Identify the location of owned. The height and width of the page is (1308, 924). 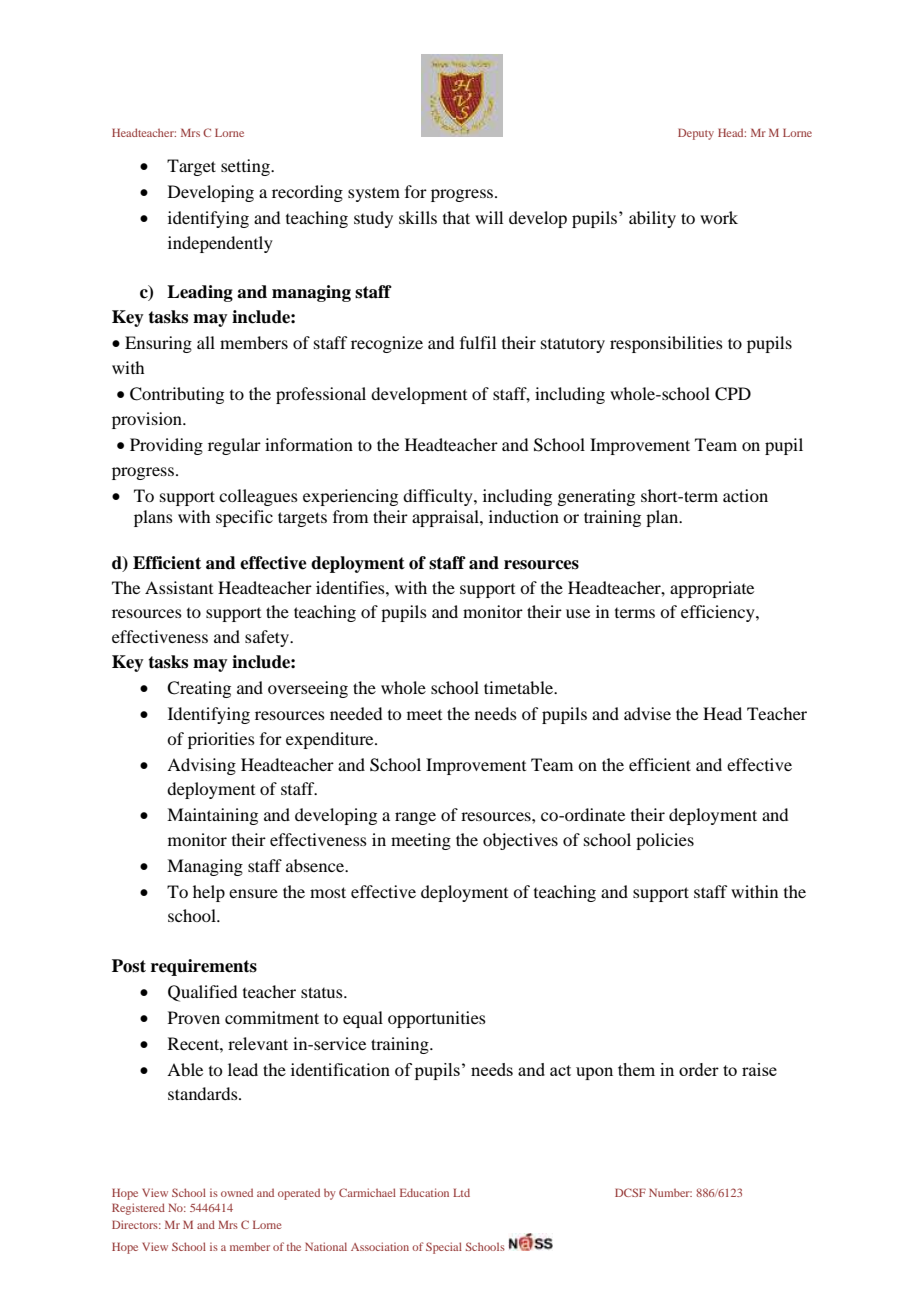
(237, 1192).
